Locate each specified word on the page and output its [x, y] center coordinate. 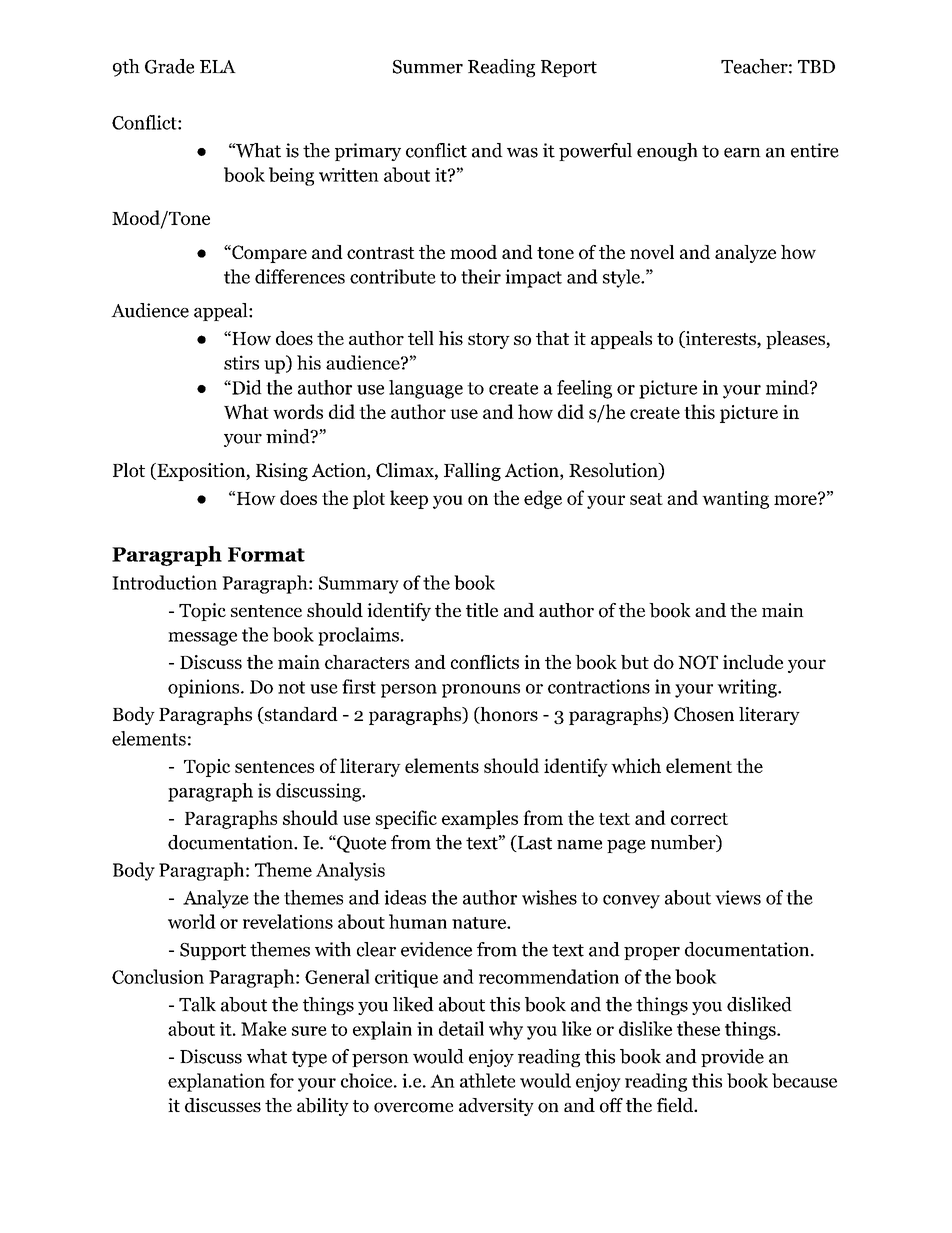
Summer [428, 67]
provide [732, 1058]
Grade [169, 66]
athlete [487, 1080]
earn [742, 153]
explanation [216, 1082]
